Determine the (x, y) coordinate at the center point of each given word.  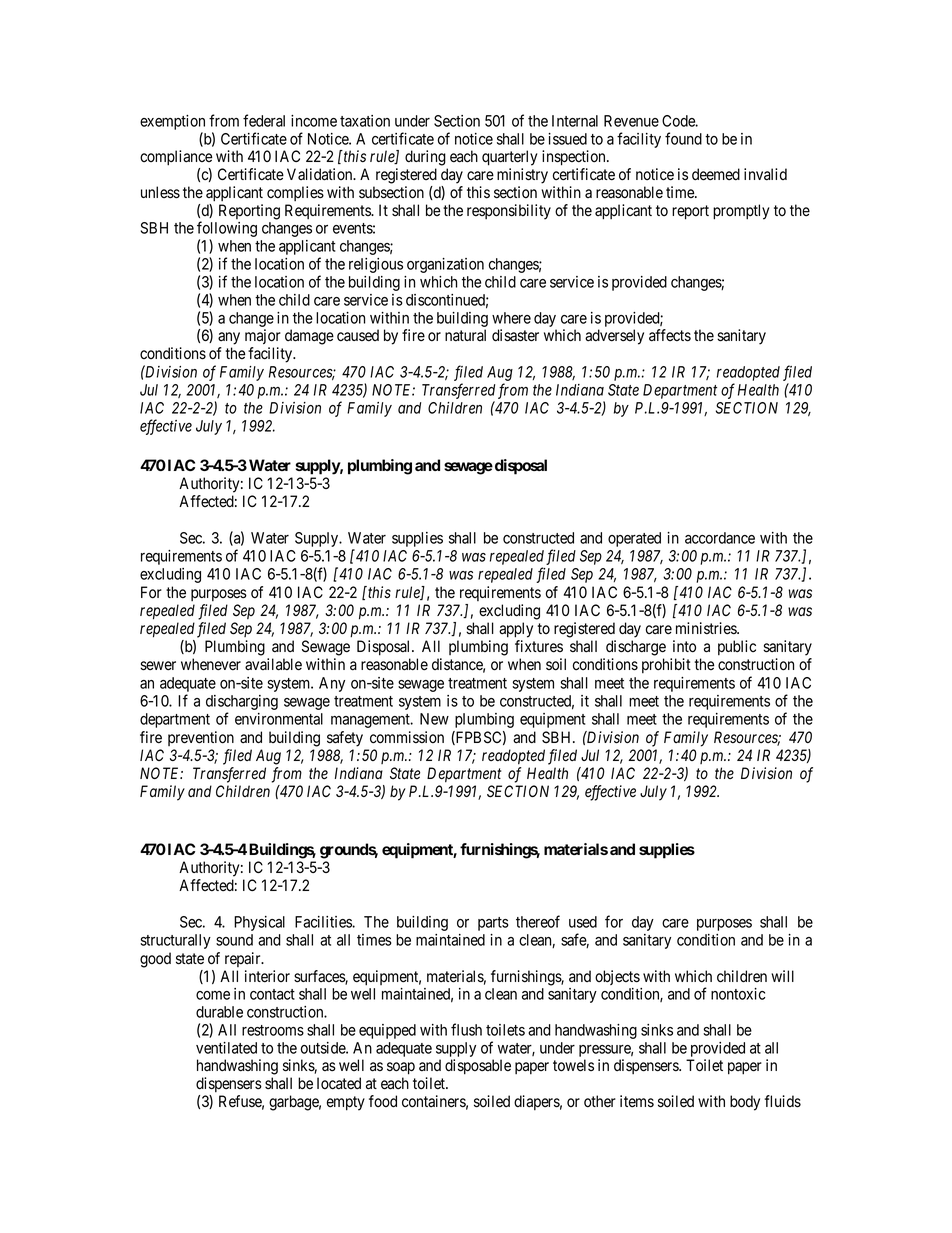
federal (264, 120)
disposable (478, 1067)
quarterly (509, 158)
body (745, 1103)
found (683, 138)
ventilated (226, 1048)
